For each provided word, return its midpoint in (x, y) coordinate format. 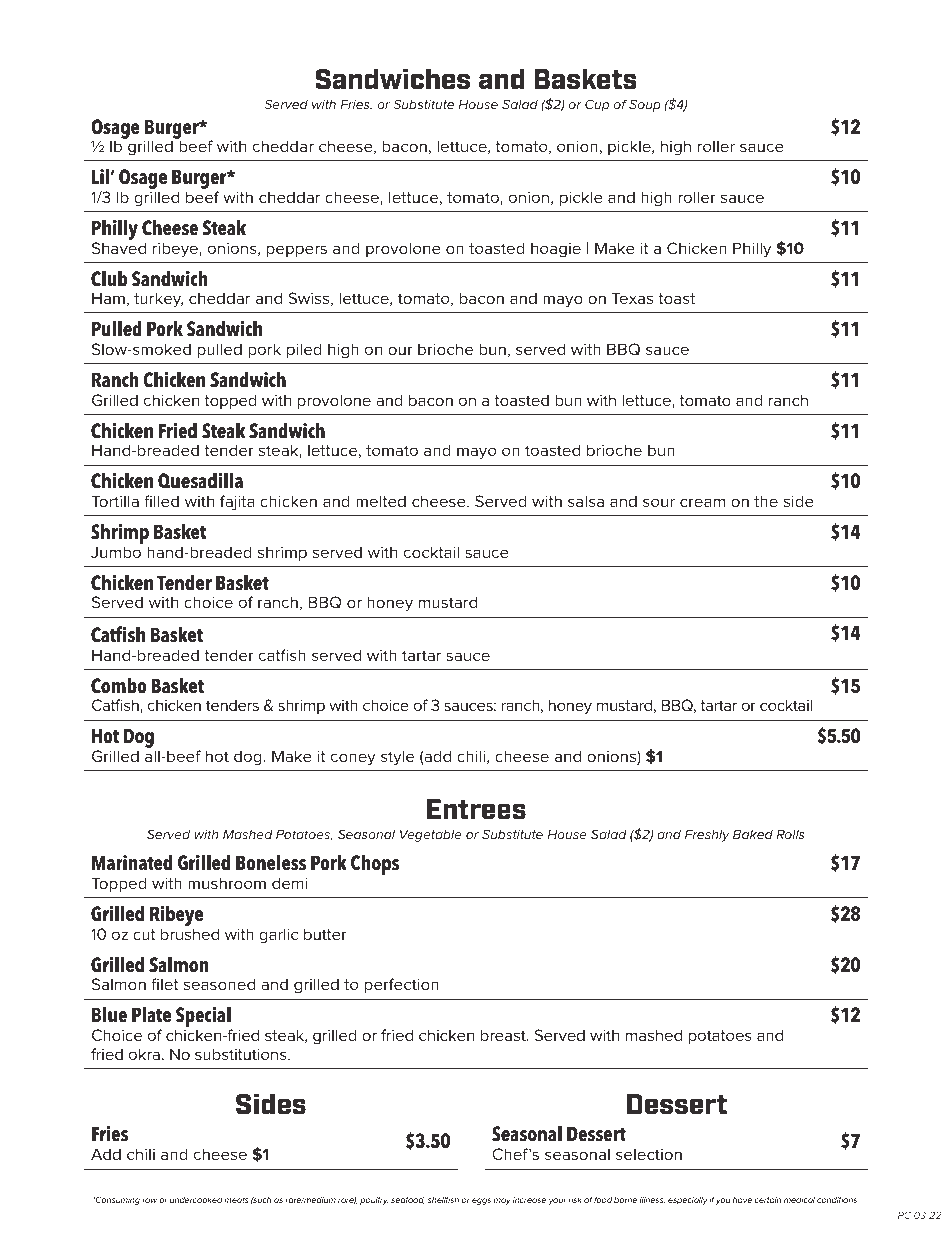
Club (109, 278)
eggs (481, 1201)
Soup (645, 105)
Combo (119, 685)
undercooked (196, 1200)
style (397, 758)
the (766, 501)
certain (768, 1200)
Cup (597, 105)
